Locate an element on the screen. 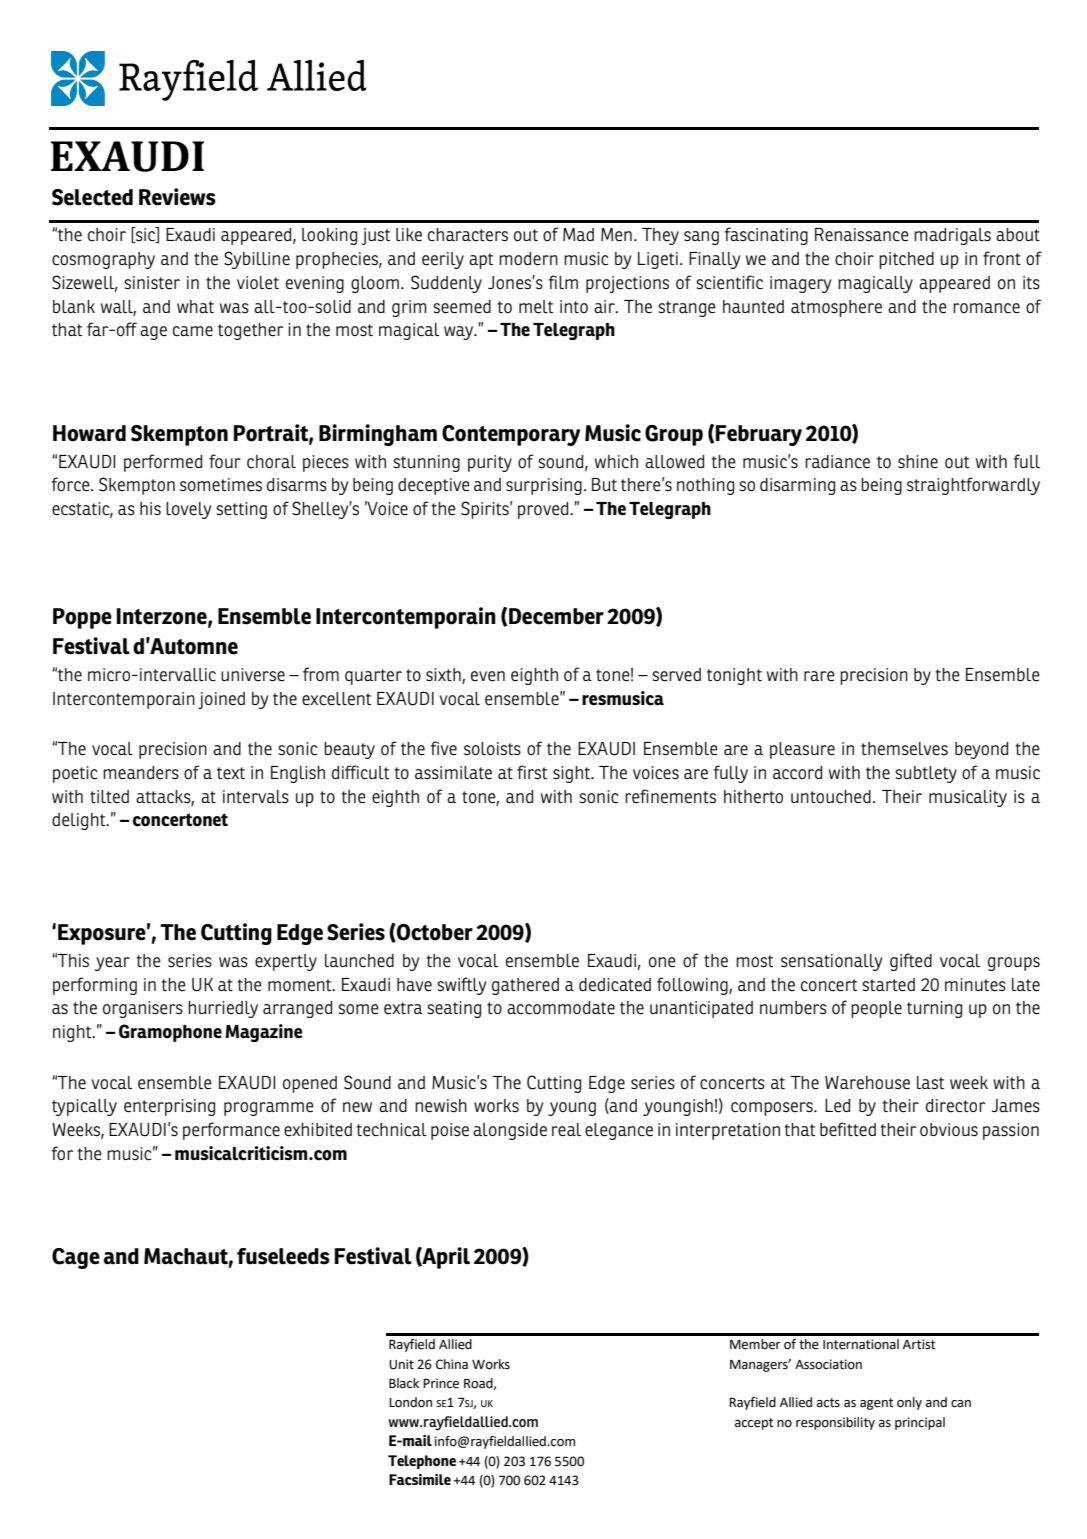 Image resolution: width=1087 pixels, height=1539 pixels. soloists is located at coordinates (492, 749).
